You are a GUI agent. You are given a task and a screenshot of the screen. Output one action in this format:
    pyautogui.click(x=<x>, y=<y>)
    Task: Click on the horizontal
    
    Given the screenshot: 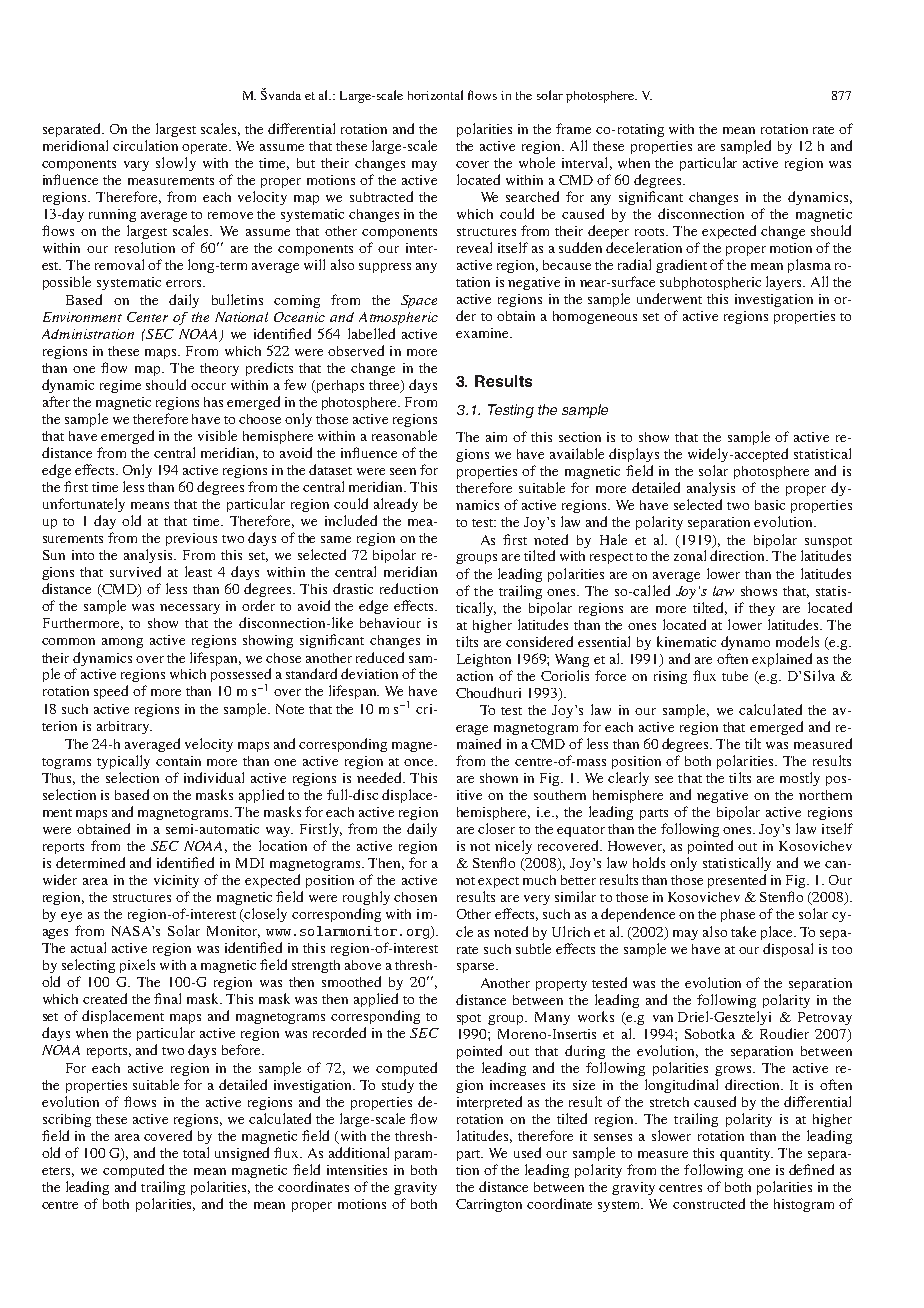 What is the action you would take?
    pyautogui.click(x=435, y=95)
